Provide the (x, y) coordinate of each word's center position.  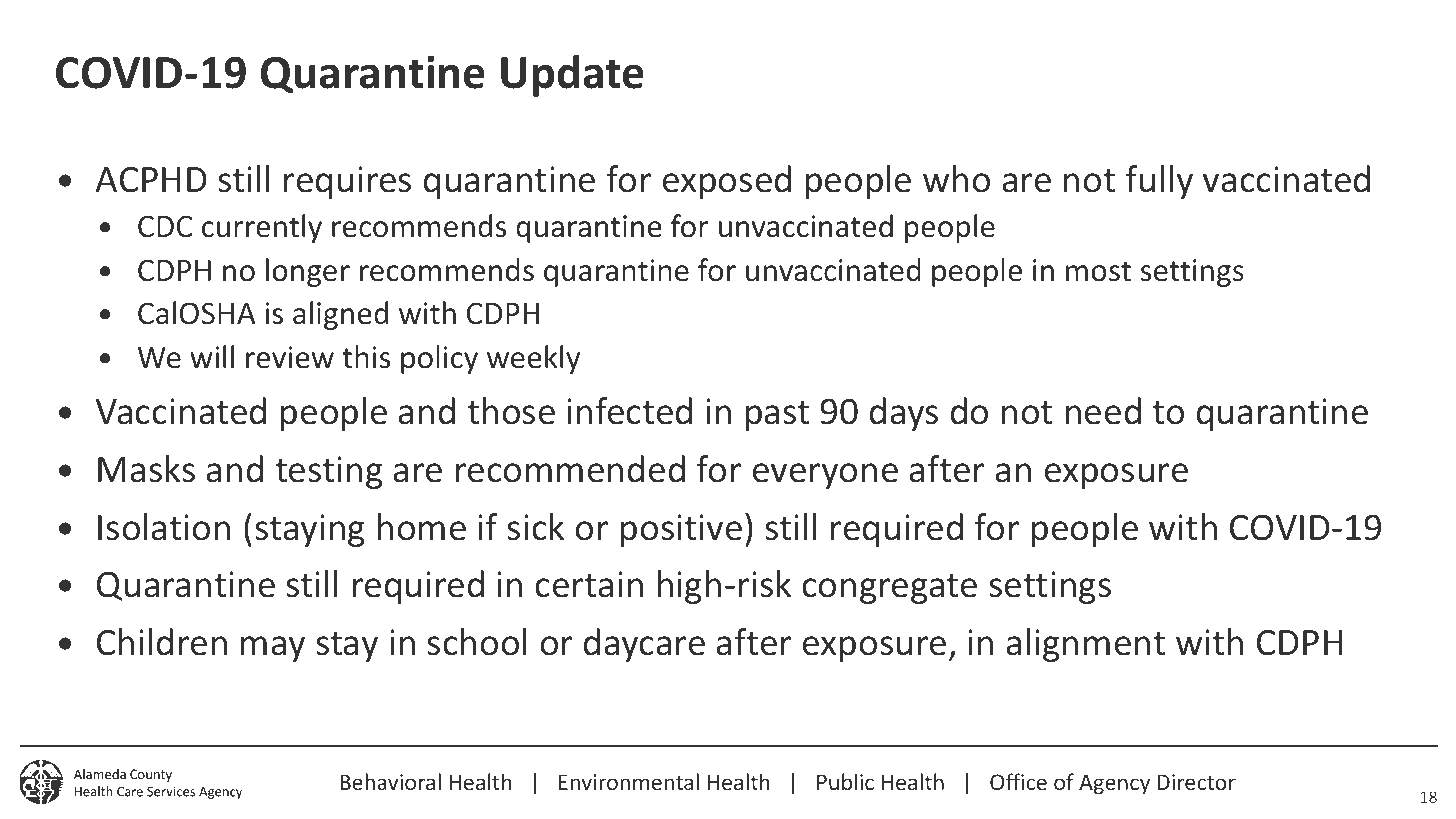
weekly (533, 359)
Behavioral (390, 781)
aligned (340, 315)
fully (1159, 182)
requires (347, 182)
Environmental (629, 781)
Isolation (164, 527)
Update (572, 76)
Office (1018, 781)
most (1098, 271)
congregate (889, 589)
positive (681, 530)
